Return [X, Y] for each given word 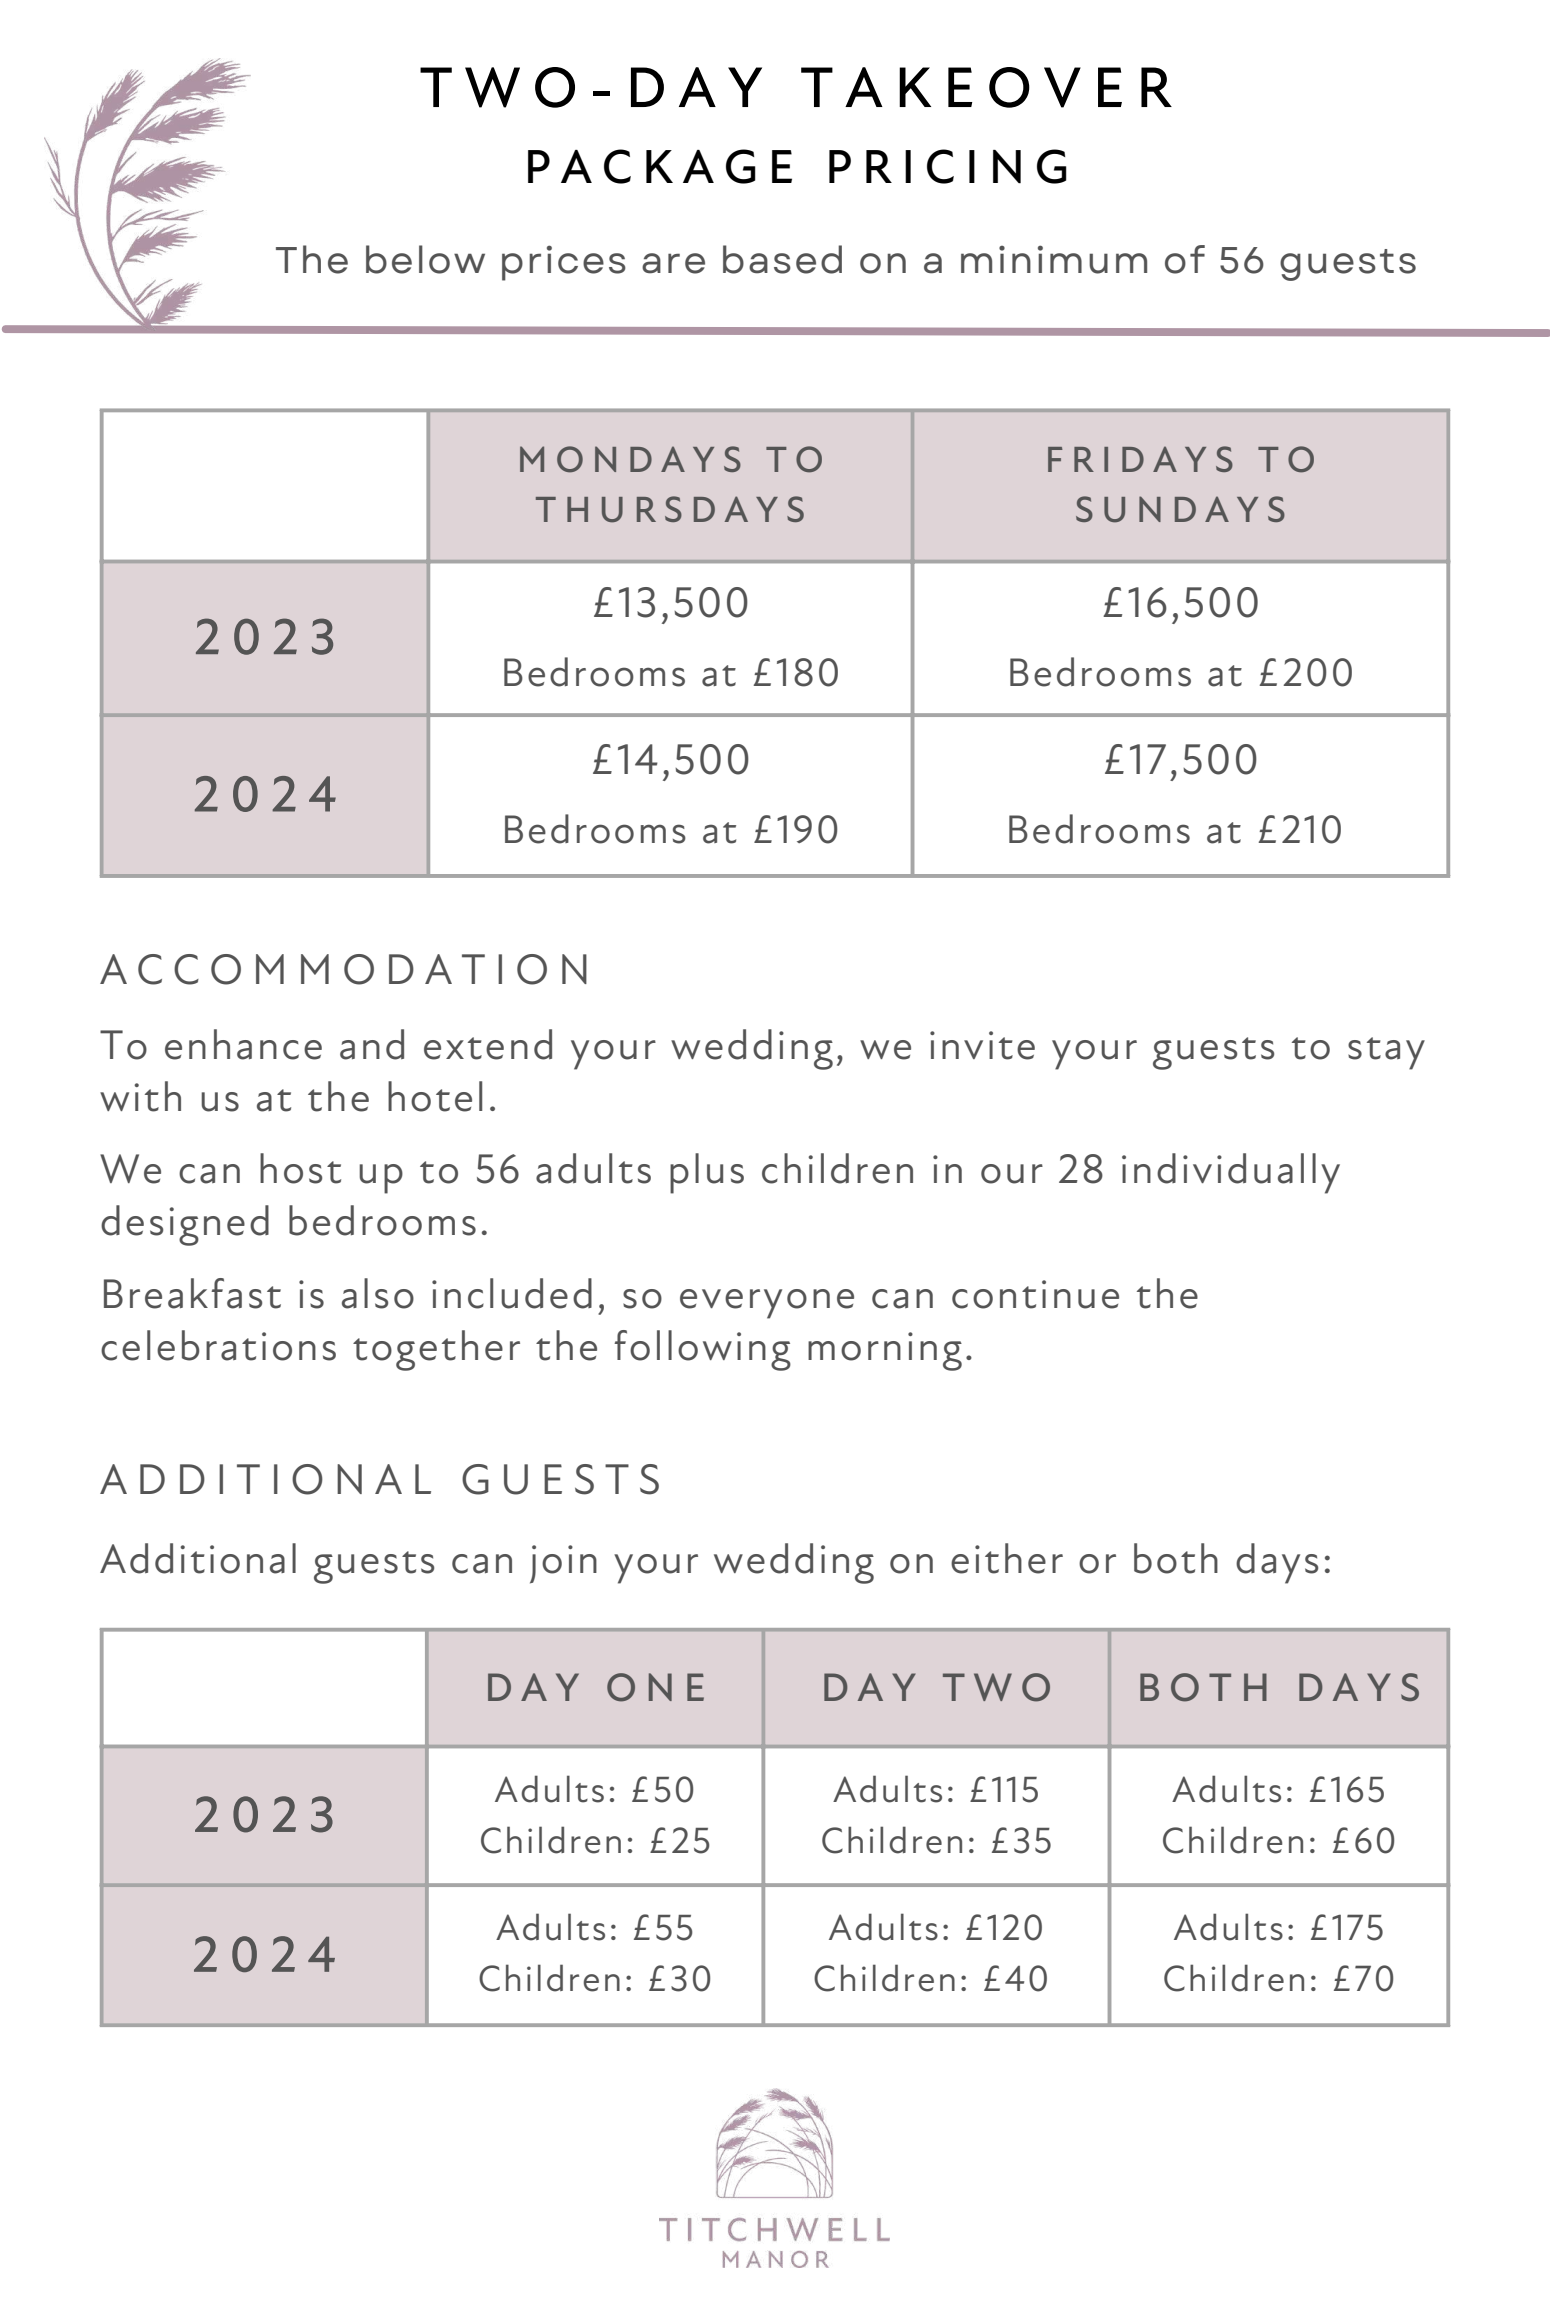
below [425, 259]
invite [982, 1045]
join [563, 1564]
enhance [243, 1044]
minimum [1054, 259]
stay [1386, 1053]
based [782, 259]
